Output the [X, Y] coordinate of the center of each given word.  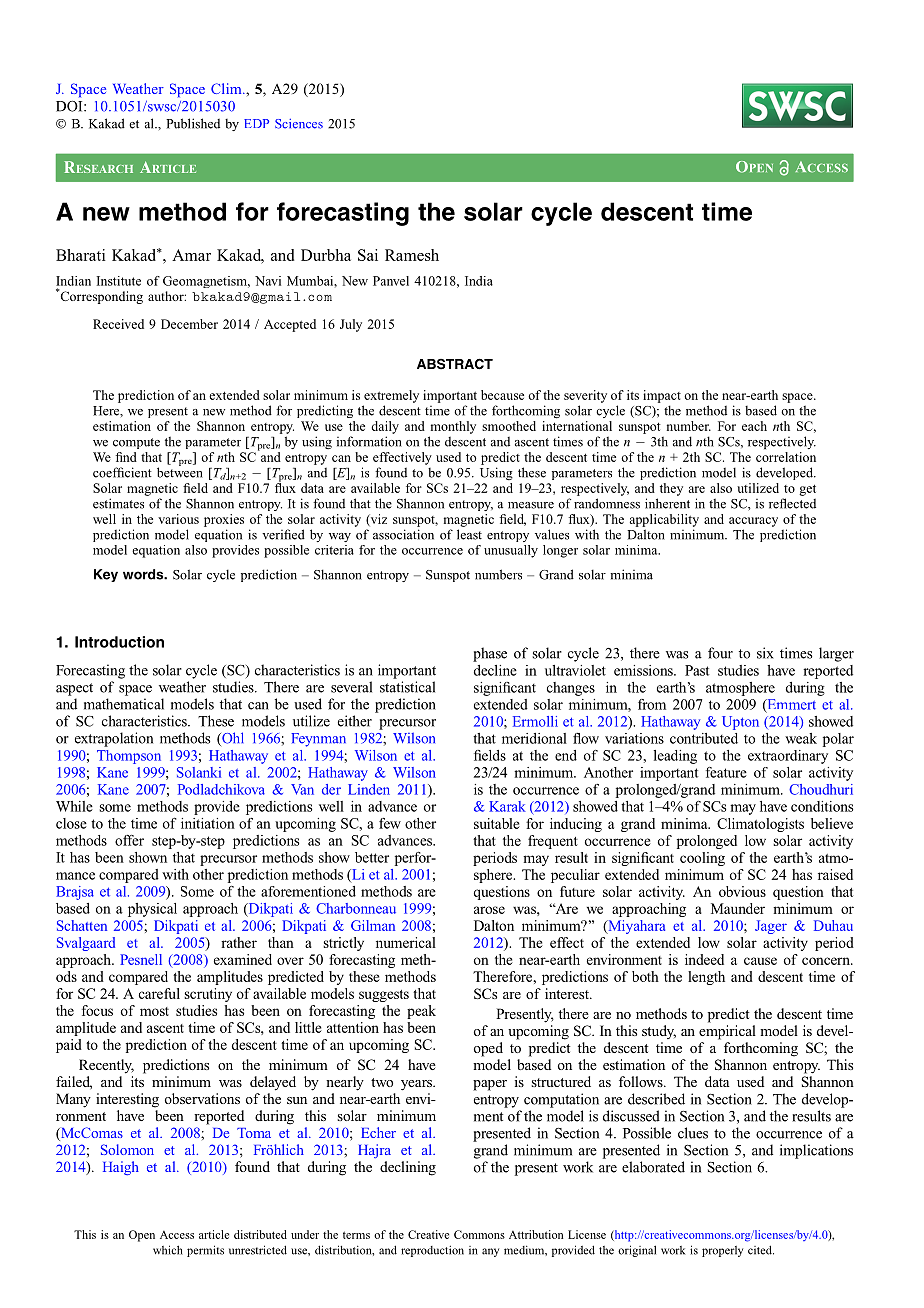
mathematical [124, 704]
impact [662, 396]
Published [193, 123]
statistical [407, 687]
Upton [740, 723]
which [168, 1250]
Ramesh [412, 255]
